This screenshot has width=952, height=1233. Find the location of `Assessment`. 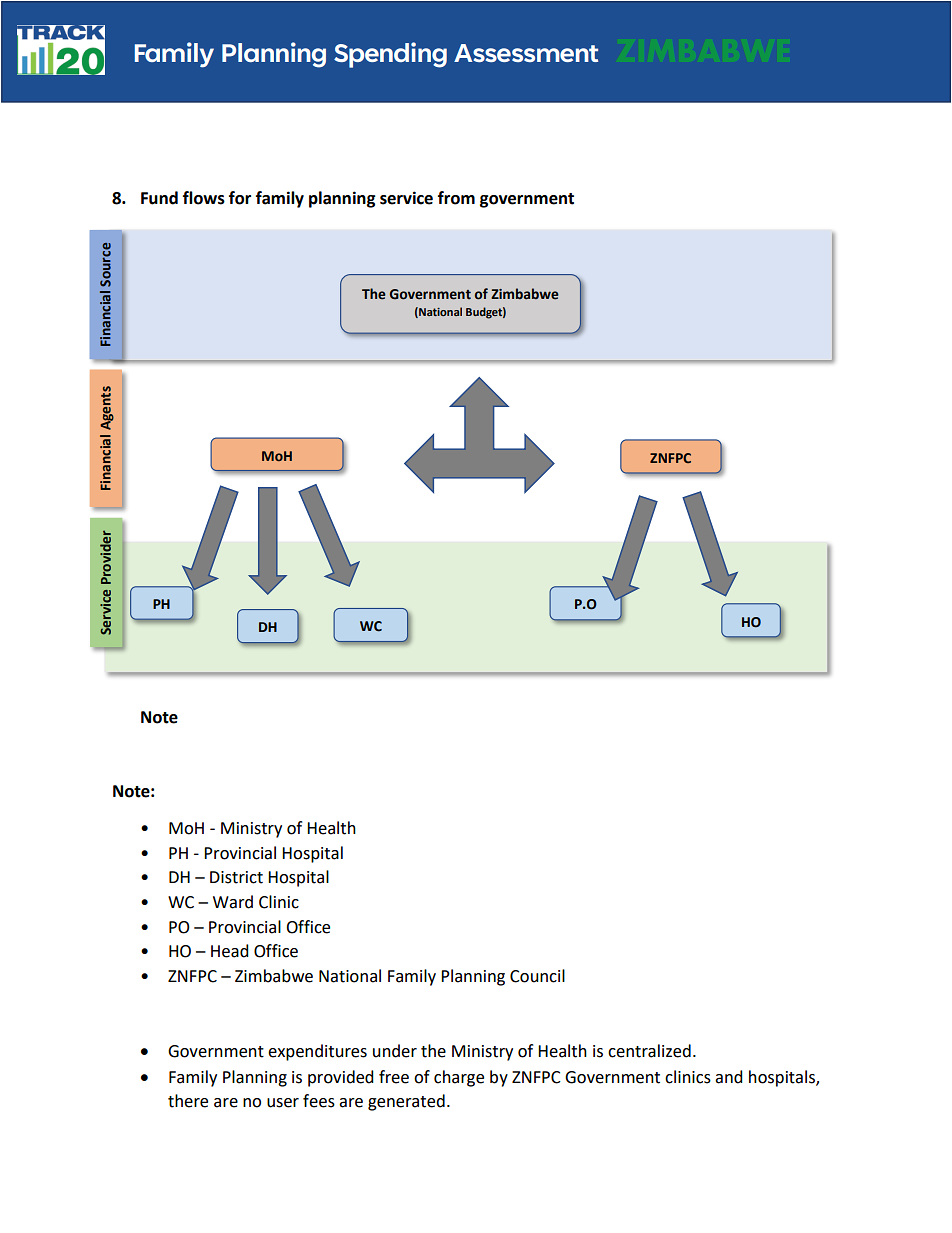

Assessment is located at coordinates (526, 53).
